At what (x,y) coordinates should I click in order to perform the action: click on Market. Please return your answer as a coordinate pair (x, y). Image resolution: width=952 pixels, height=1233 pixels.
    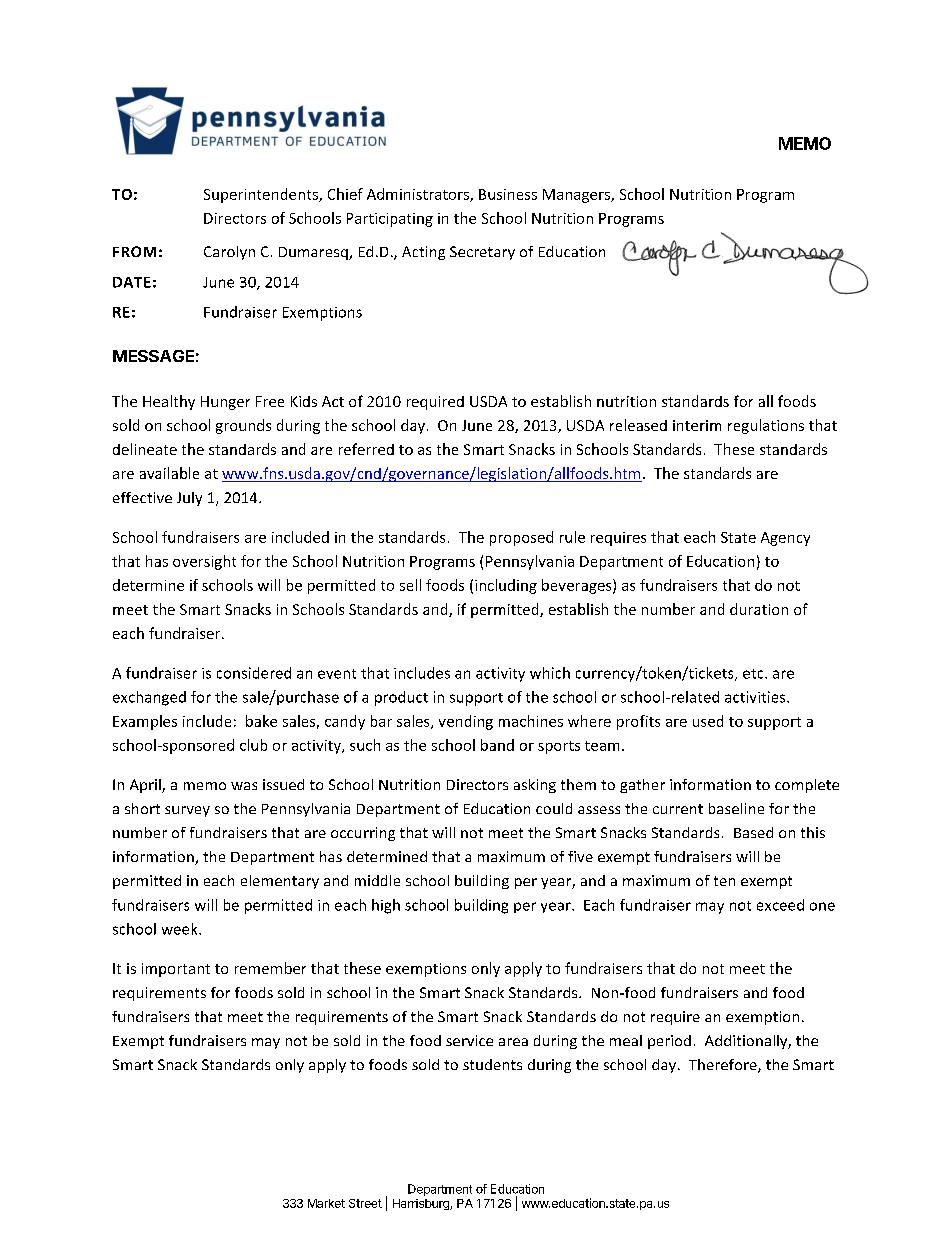
    Looking at the image, I should click on (326, 1203).
